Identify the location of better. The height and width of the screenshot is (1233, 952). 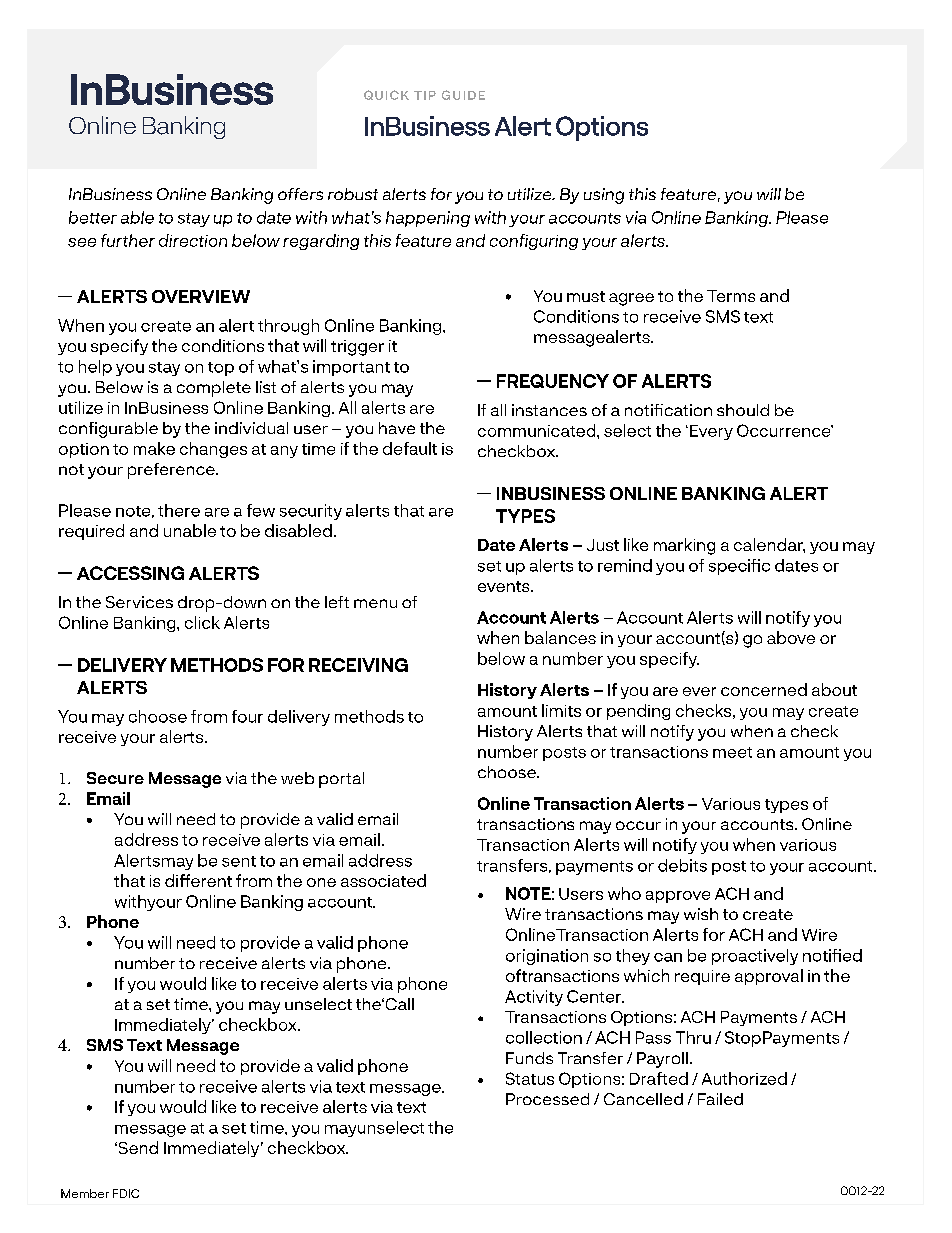
(93, 217).
